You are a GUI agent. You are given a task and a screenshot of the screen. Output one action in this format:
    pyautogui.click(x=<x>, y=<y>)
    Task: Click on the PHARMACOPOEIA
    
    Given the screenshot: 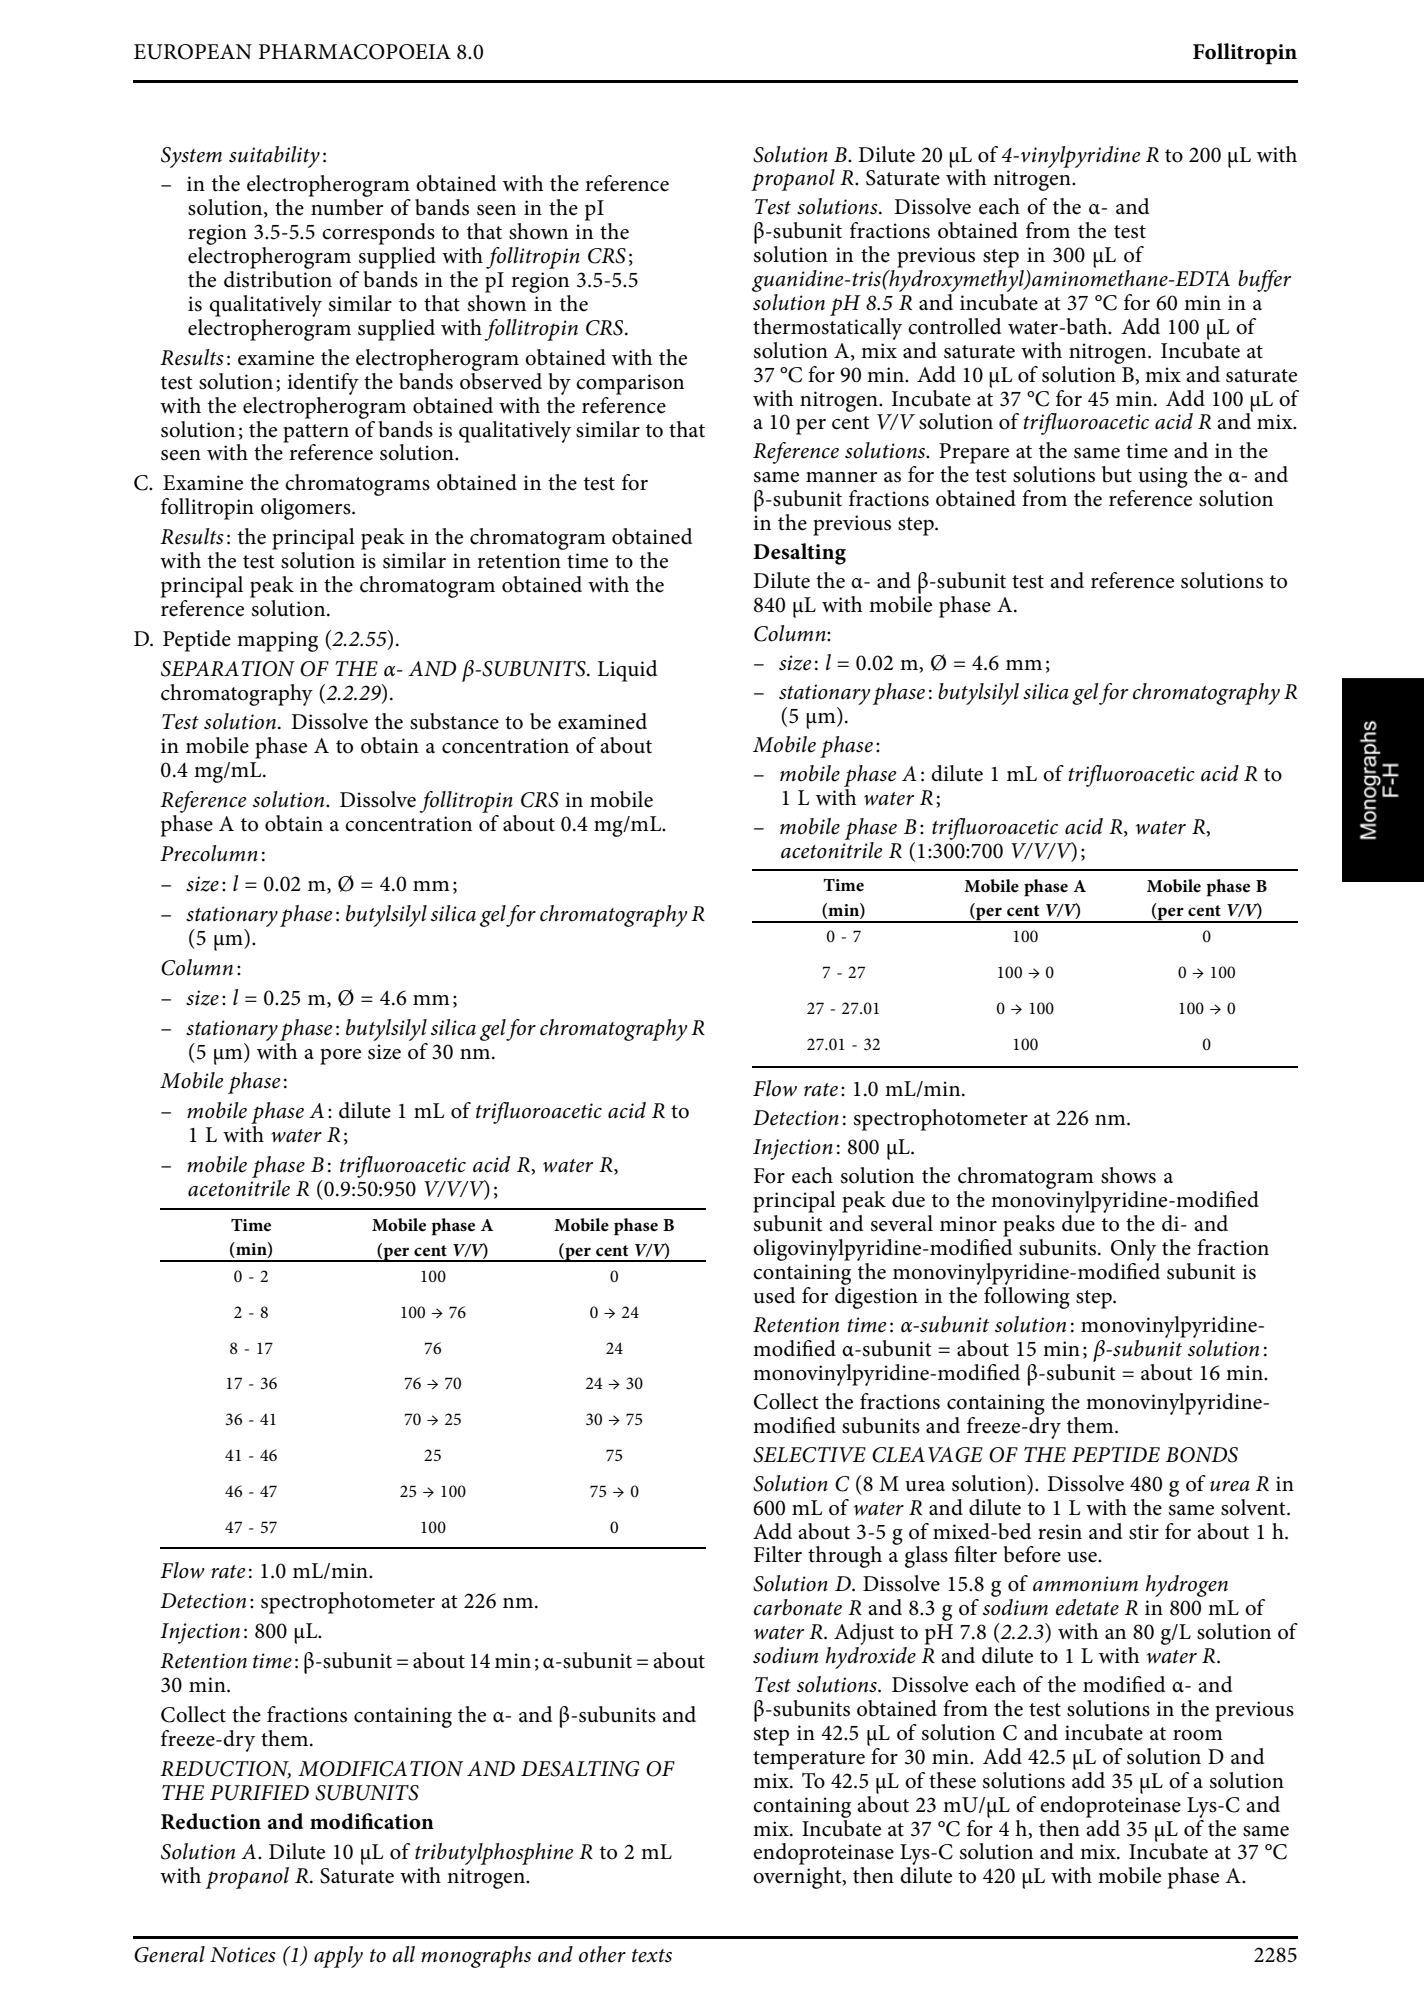 What is the action you would take?
    pyautogui.click(x=355, y=52)
